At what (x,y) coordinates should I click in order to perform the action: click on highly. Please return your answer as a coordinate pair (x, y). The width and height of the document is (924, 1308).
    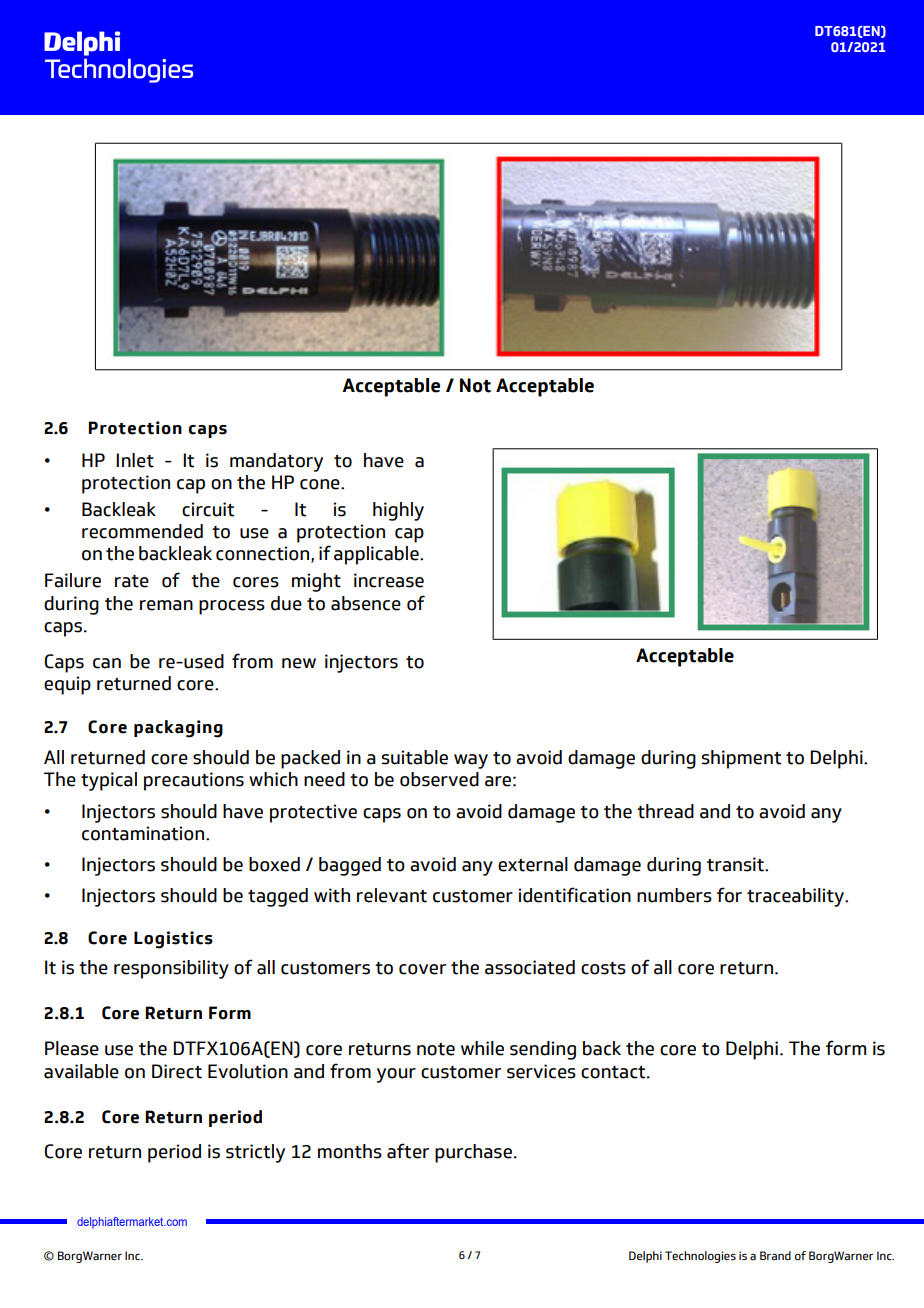
    Looking at the image, I should click on (398, 511).
